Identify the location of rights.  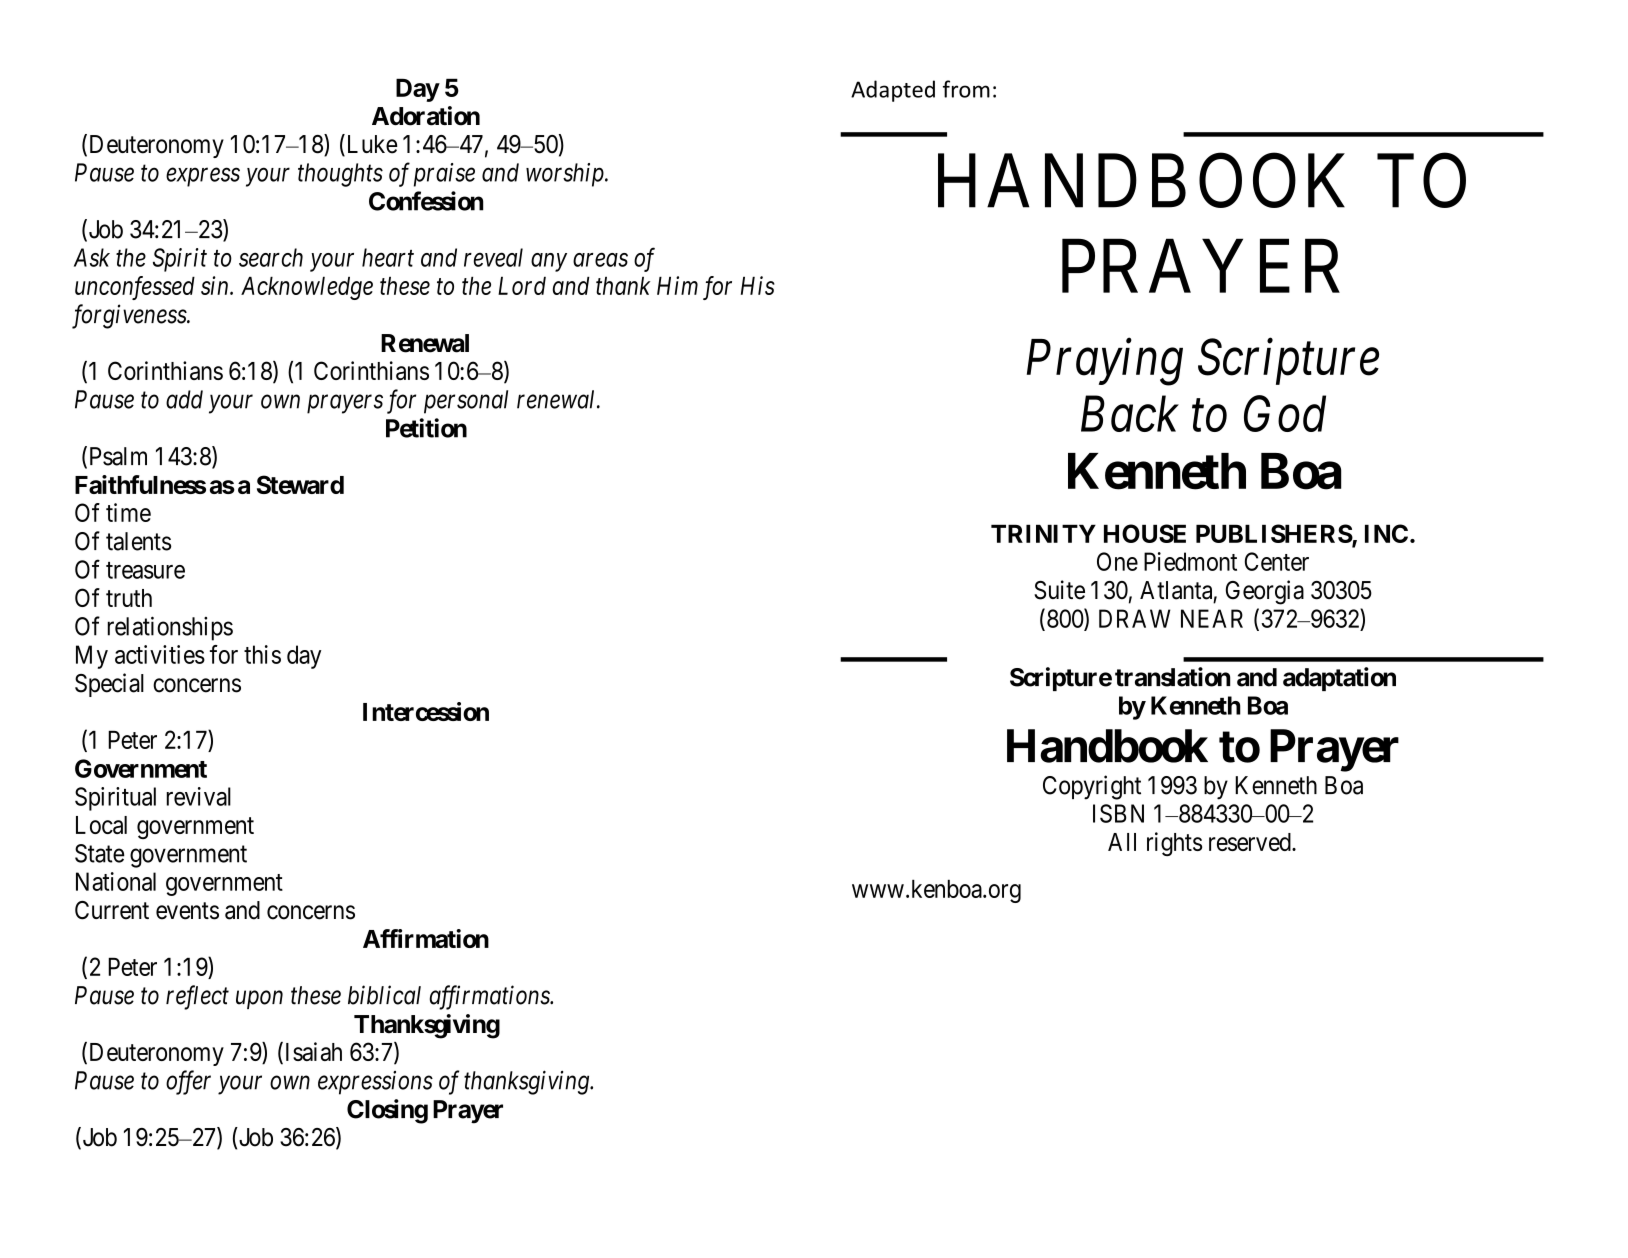
(1174, 844).
